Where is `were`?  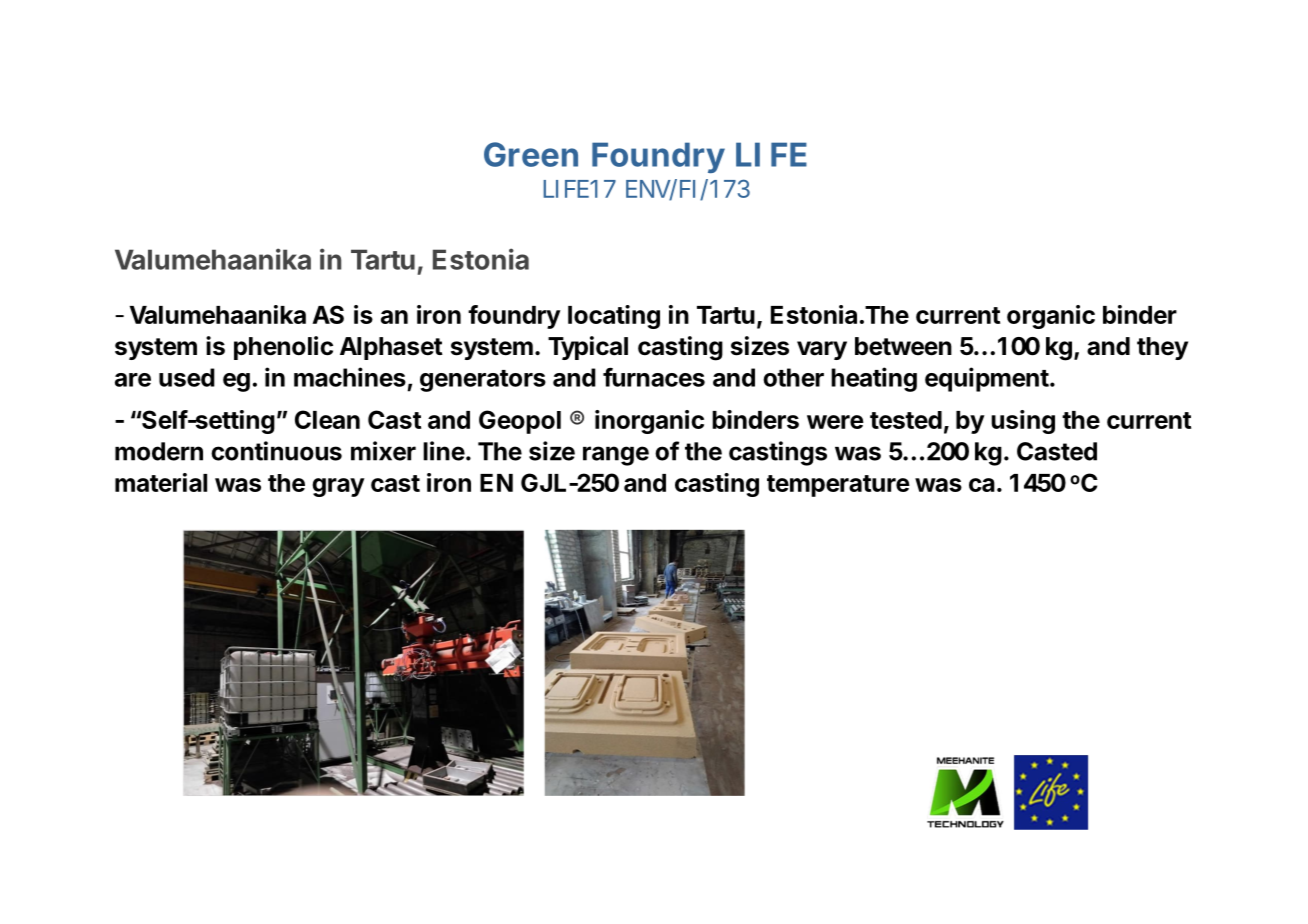
were is located at coordinates (835, 422).
